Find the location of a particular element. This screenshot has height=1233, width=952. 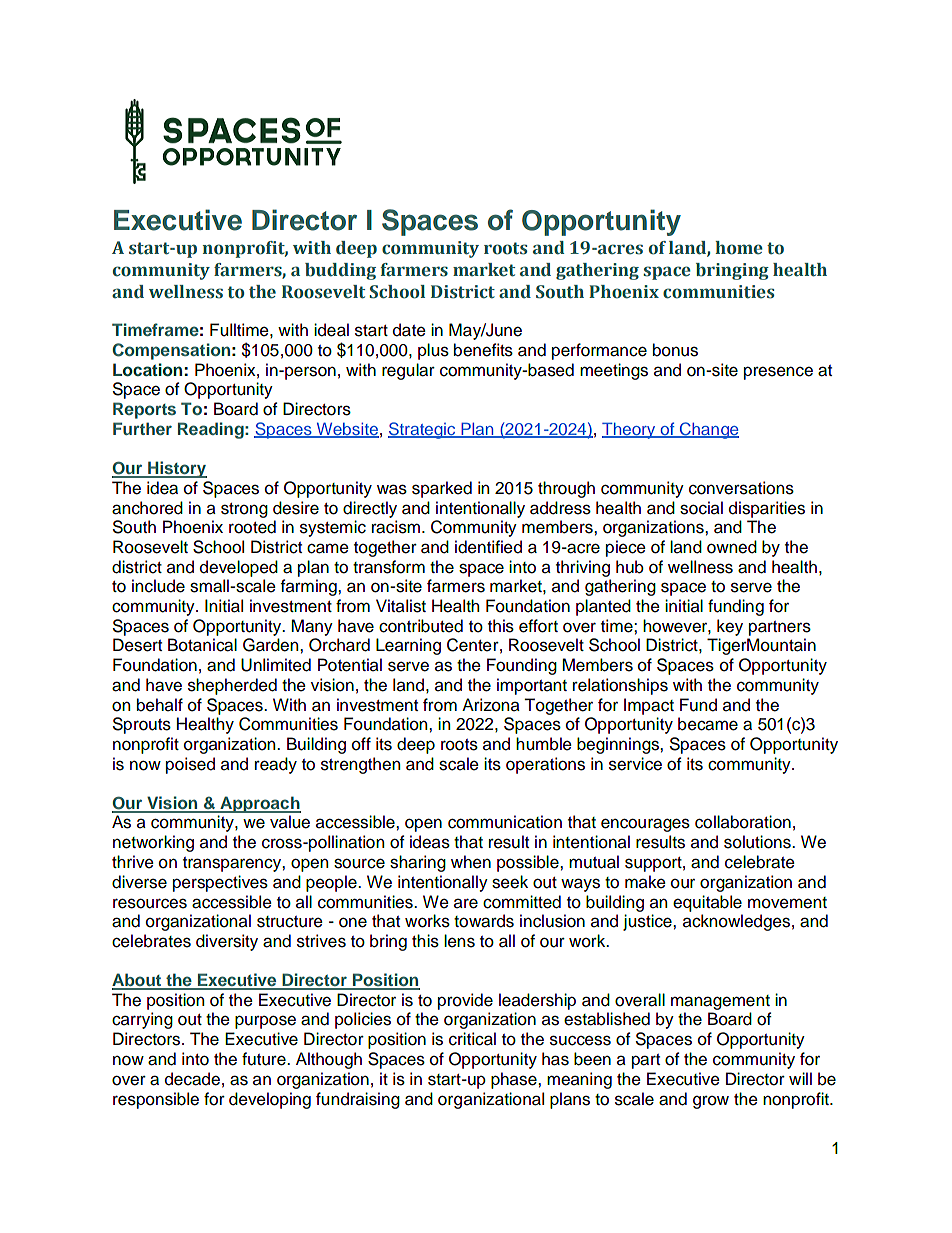

Botanical is located at coordinates (202, 645).
